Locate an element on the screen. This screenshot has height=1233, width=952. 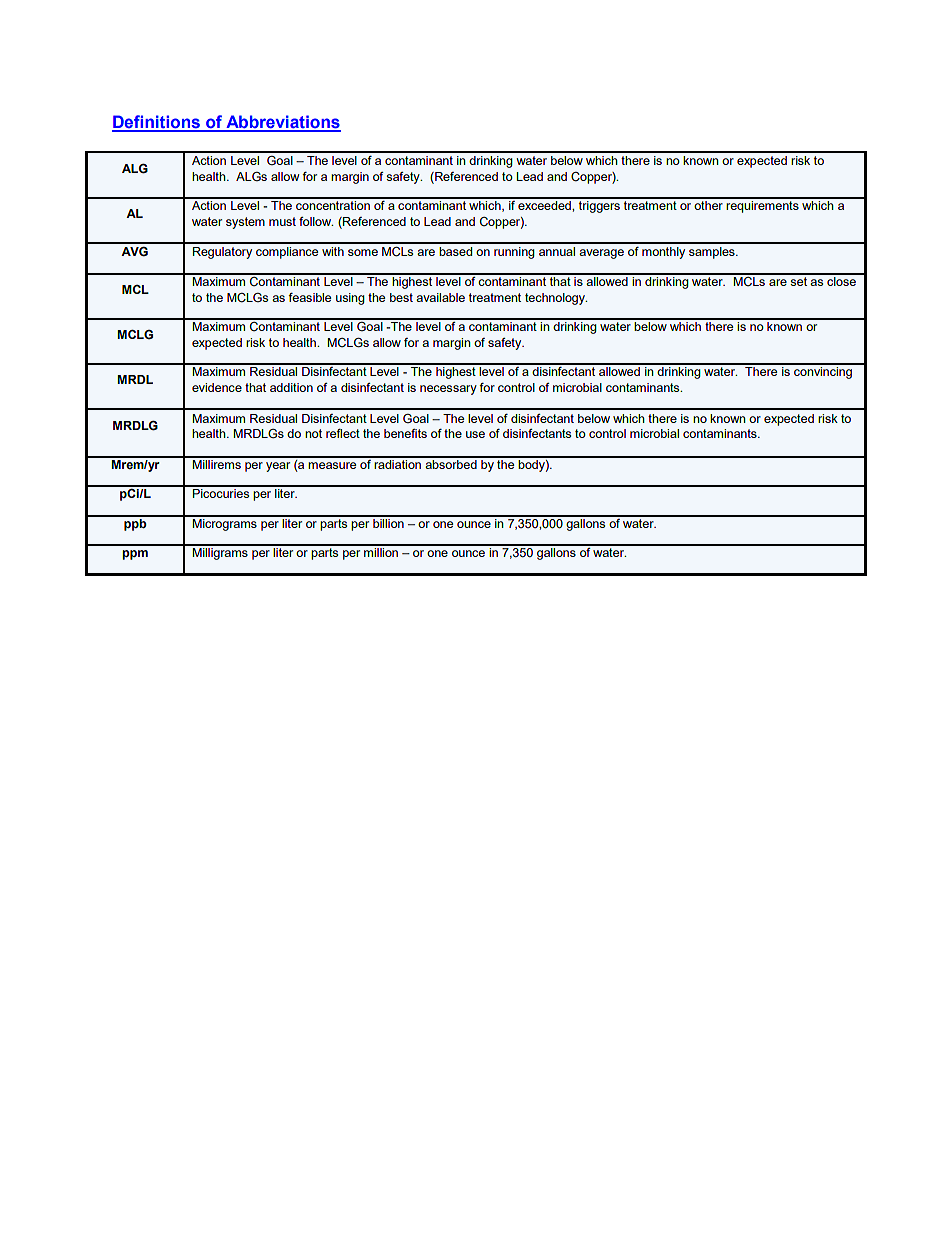
radiation is located at coordinates (397, 463).
